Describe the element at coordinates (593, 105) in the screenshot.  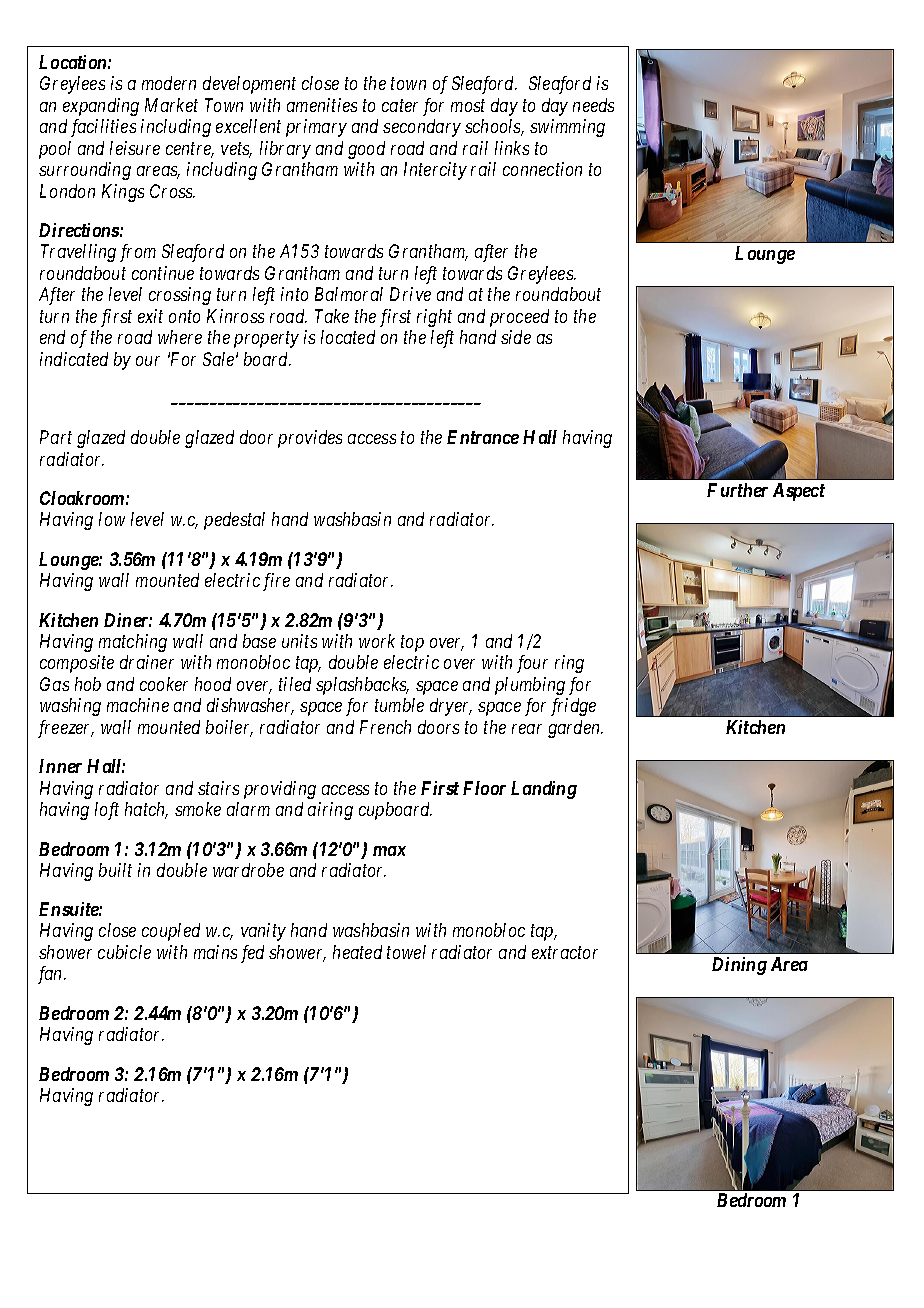
I see `needs` at that location.
